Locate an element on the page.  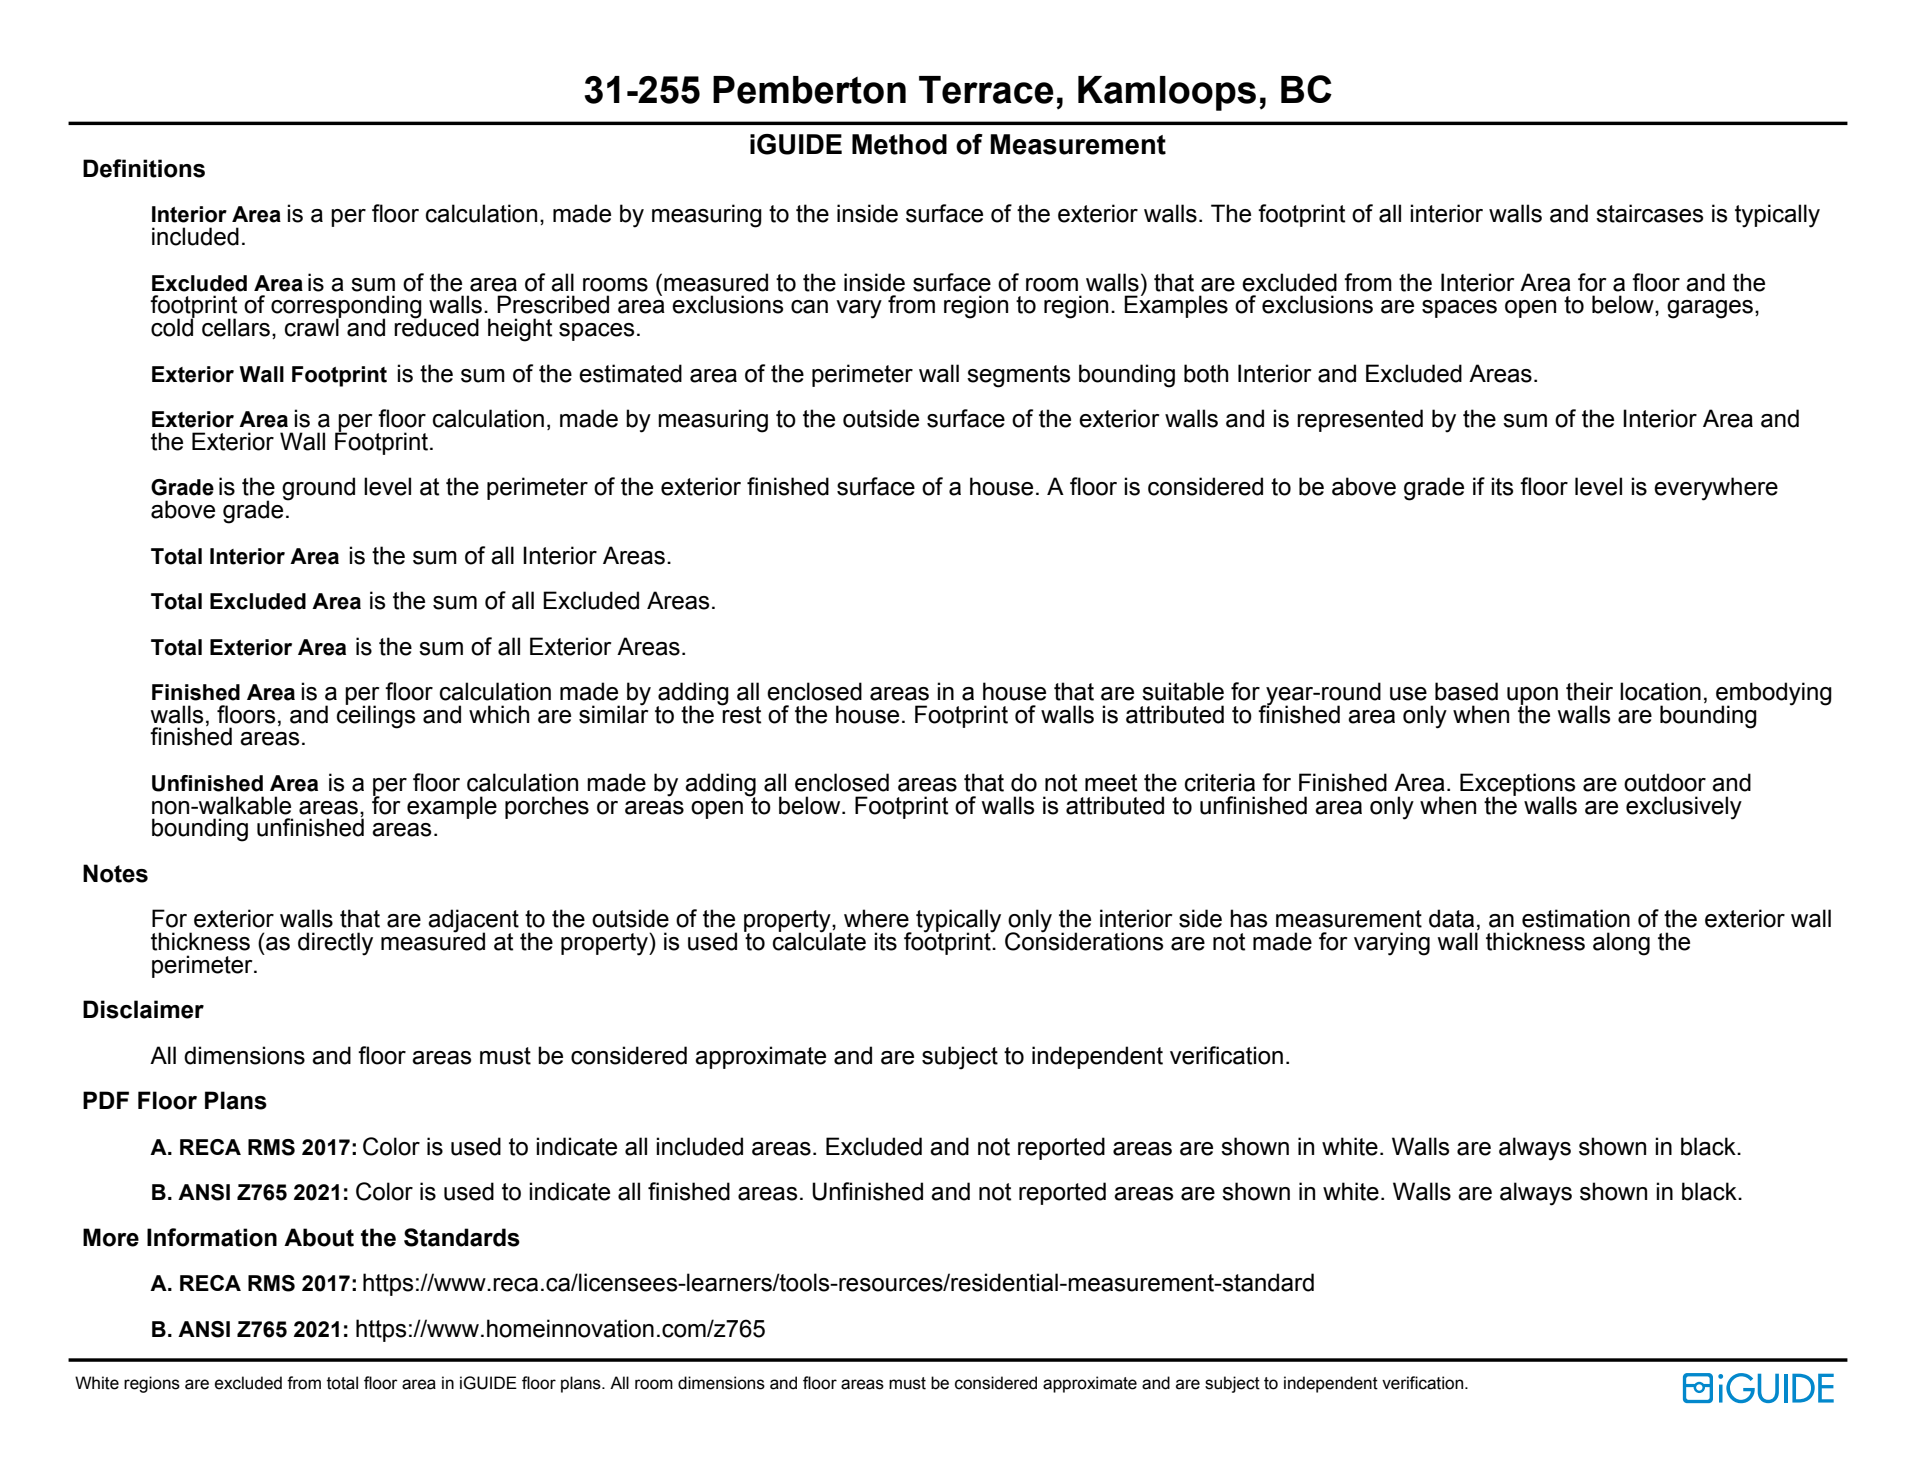
segments is located at coordinates (1018, 376).
